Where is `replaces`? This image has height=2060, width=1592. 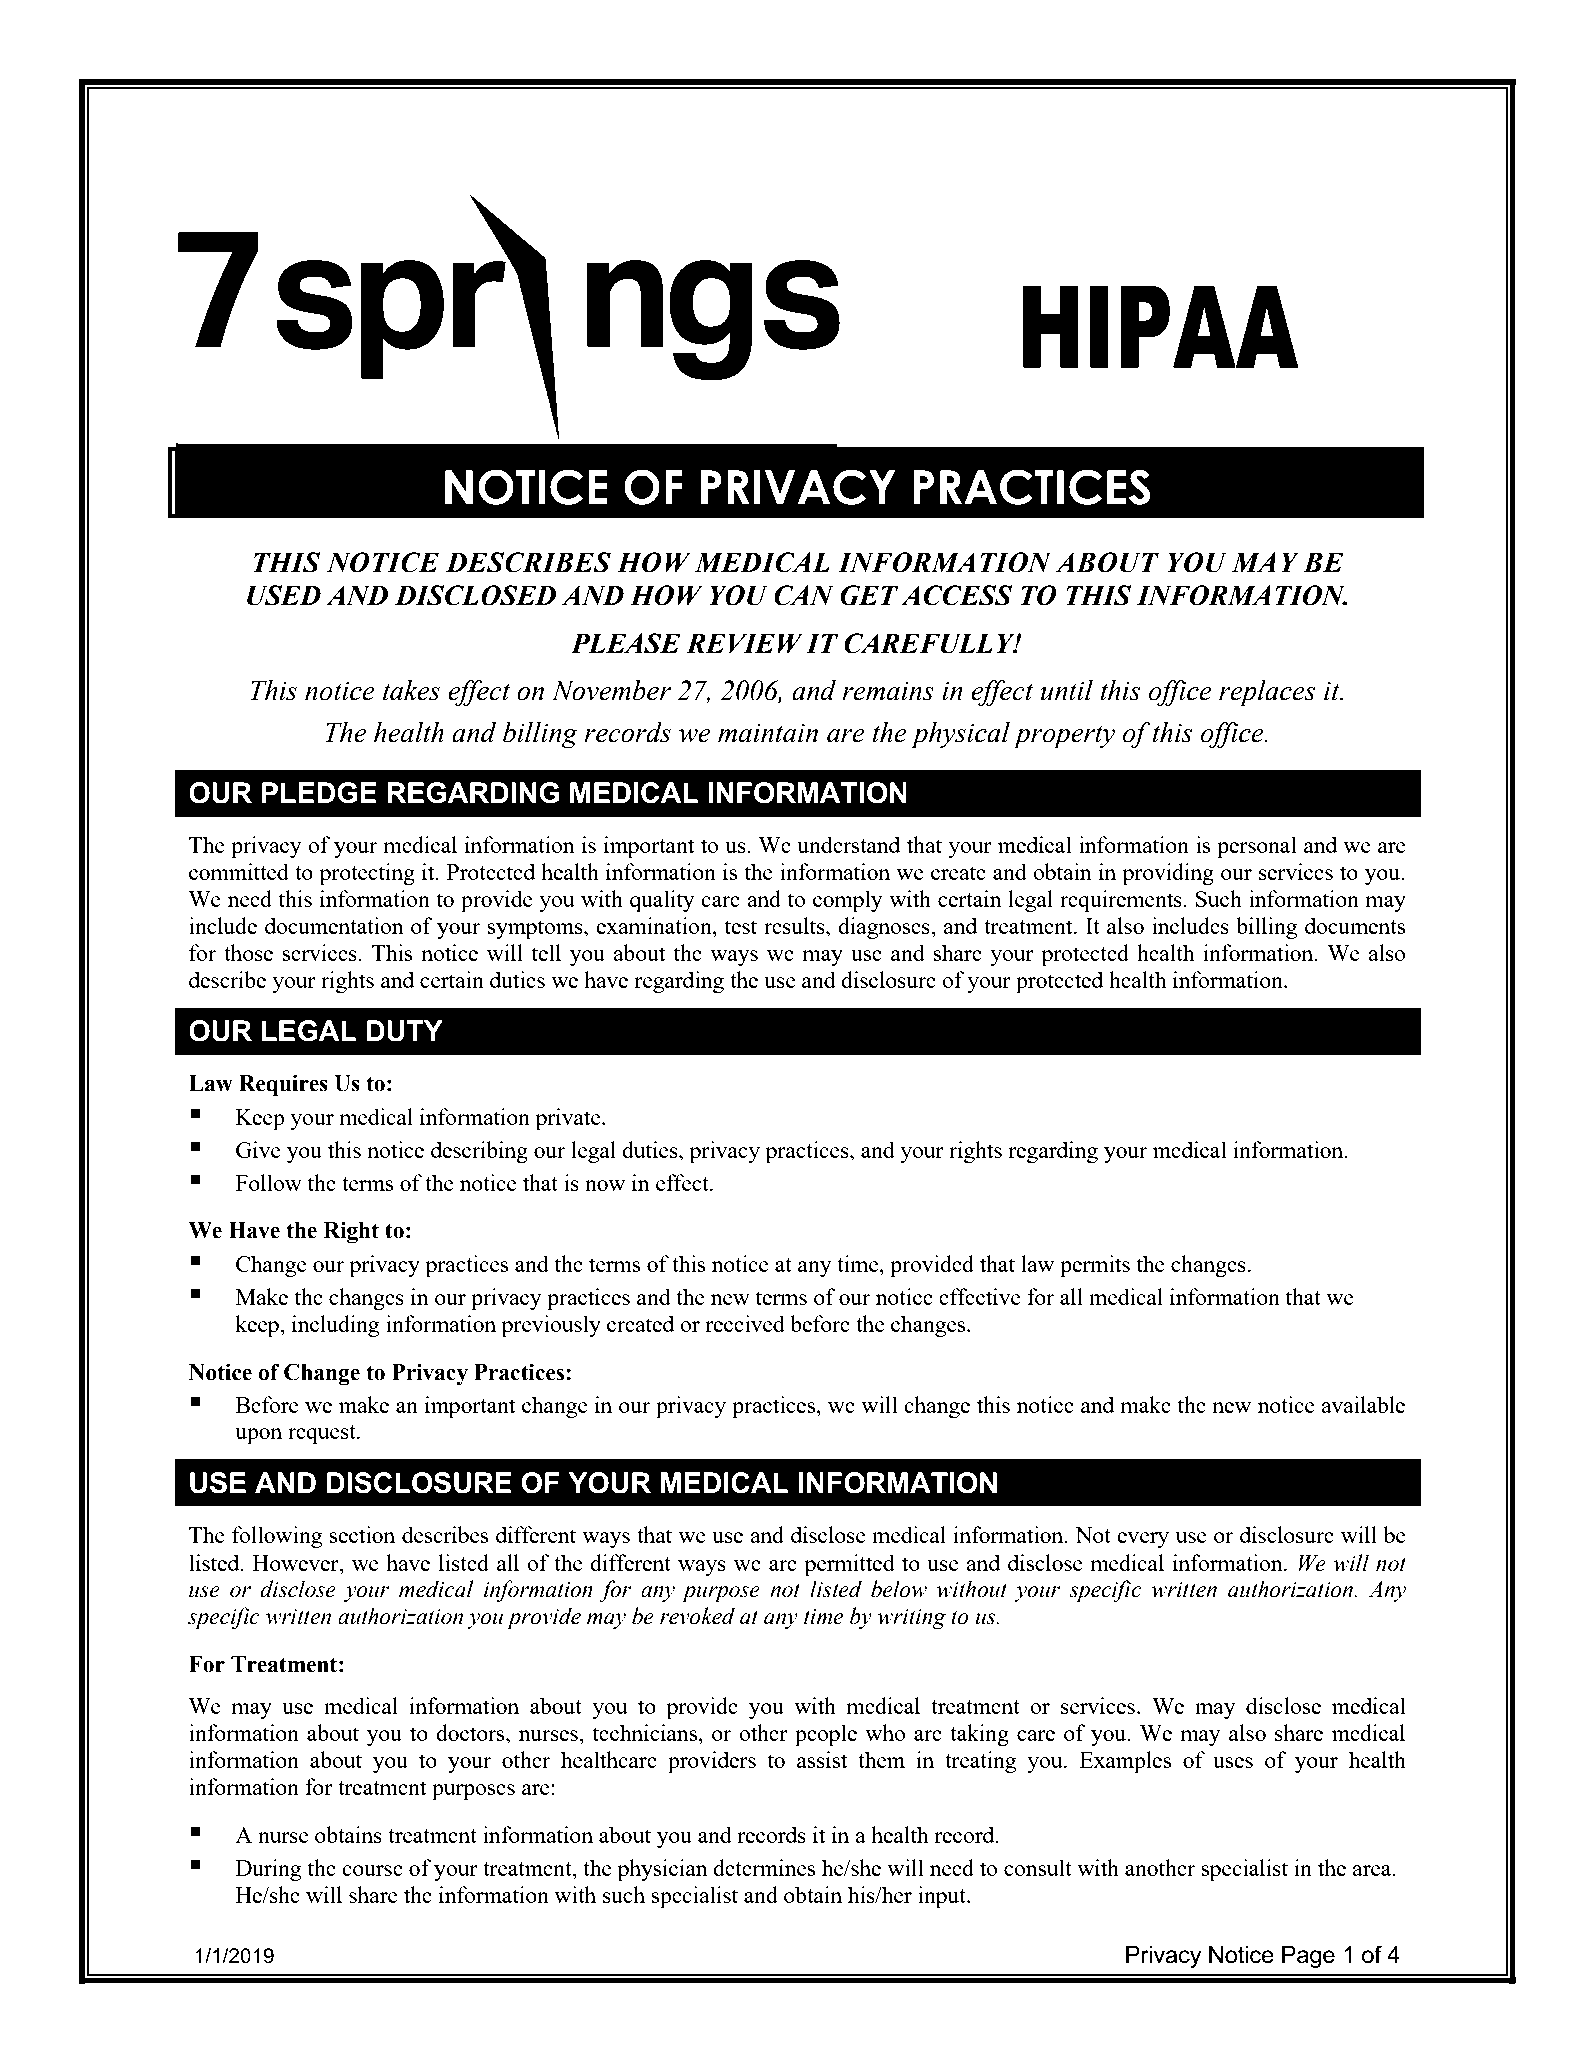
replaces is located at coordinates (1267, 693).
